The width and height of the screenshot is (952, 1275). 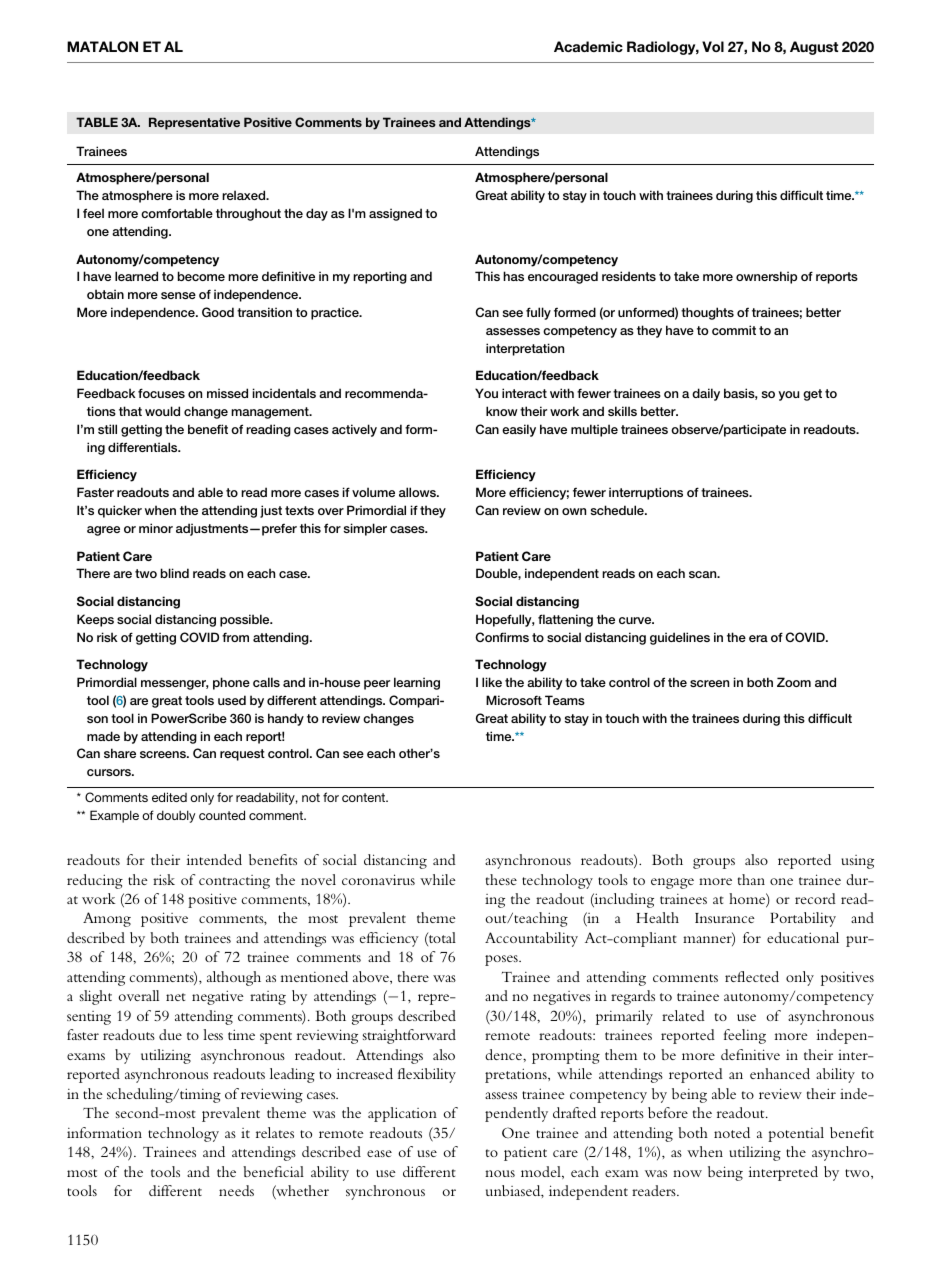 I want to click on would, so click(x=162, y=411).
